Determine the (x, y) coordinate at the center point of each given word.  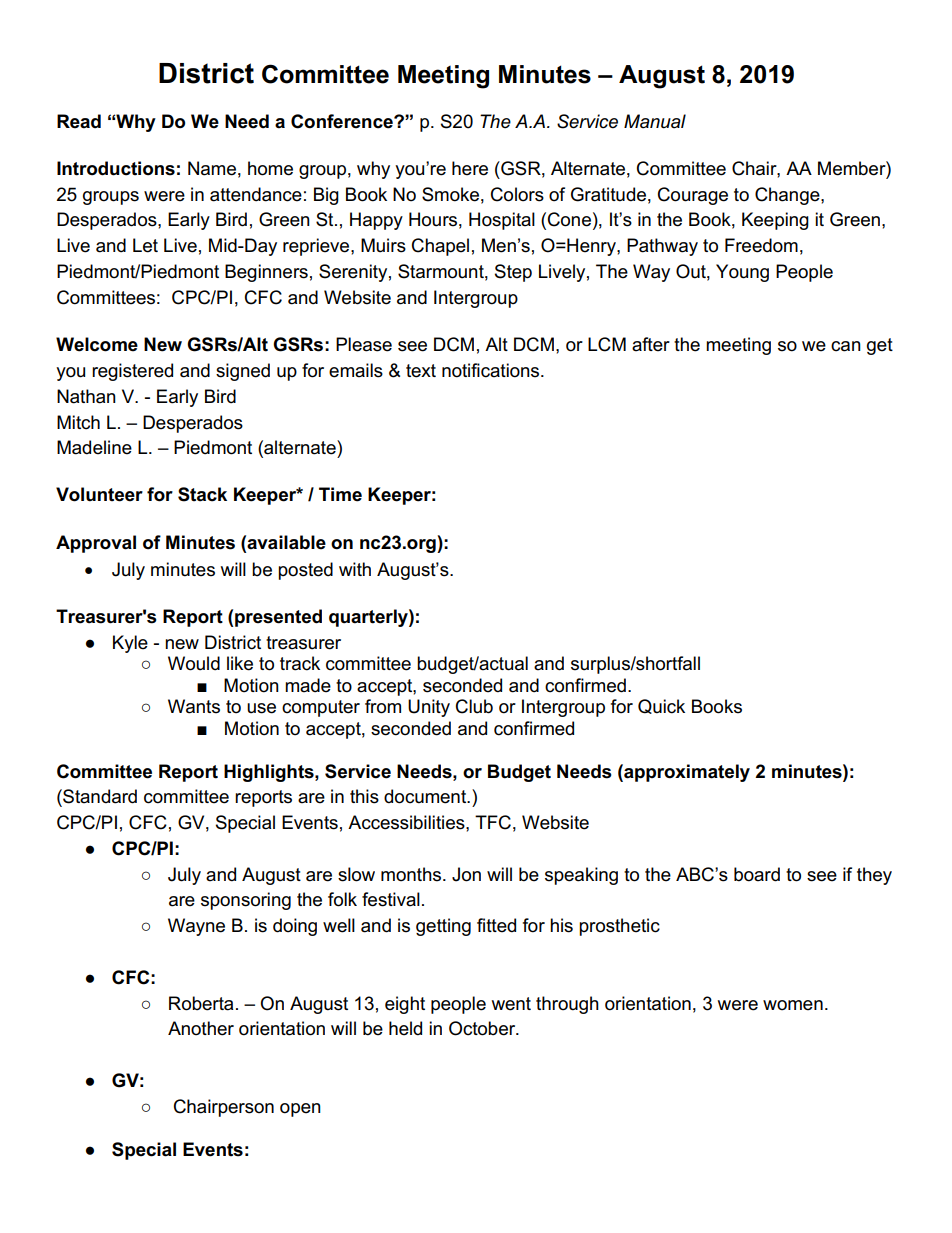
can (846, 346)
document (426, 796)
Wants (194, 706)
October (483, 1028)
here (470, 168)
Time (340, 494)
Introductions (116, 168)
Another (201, 1028)
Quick (661, 706)
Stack (202, 494)
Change (788, 196)
